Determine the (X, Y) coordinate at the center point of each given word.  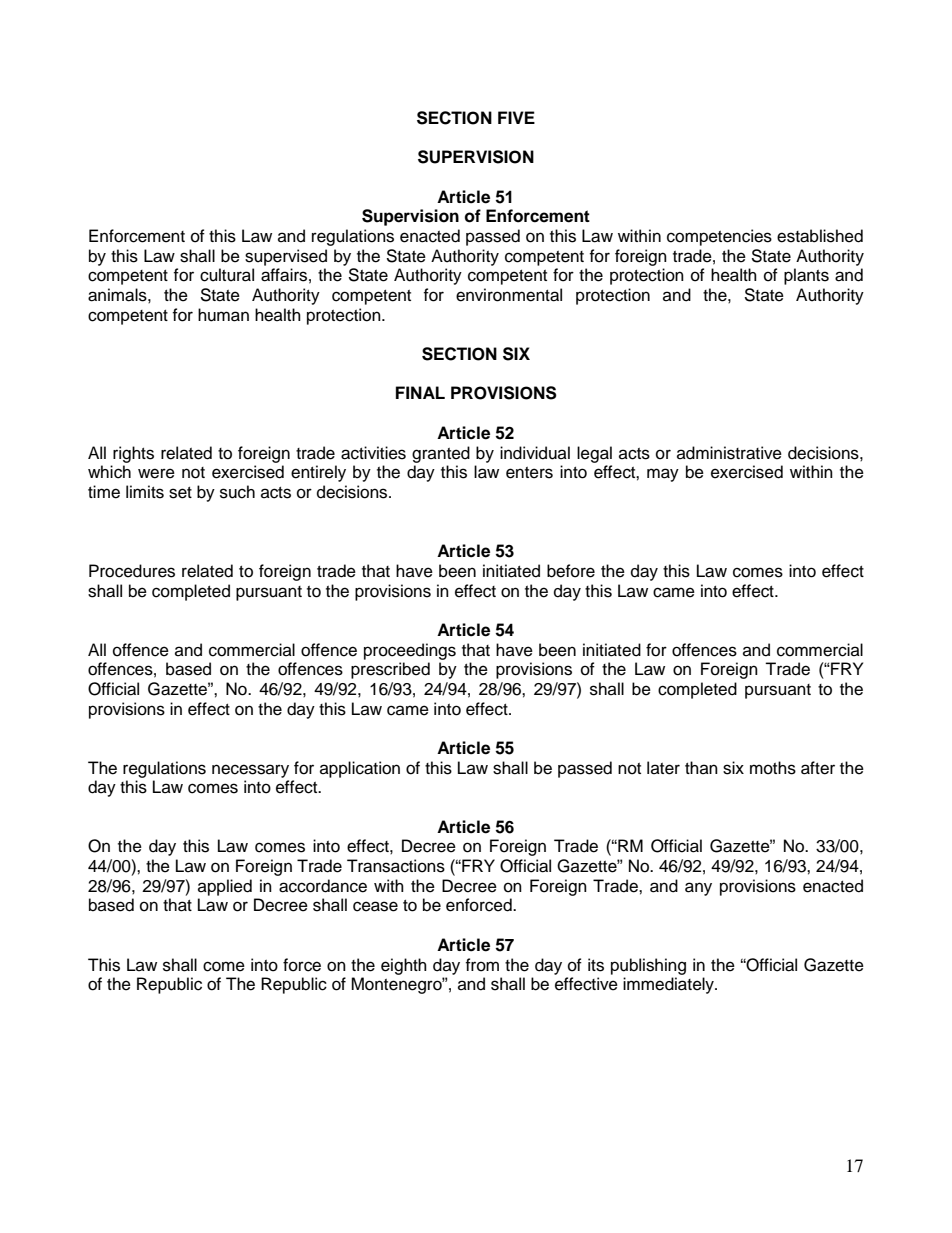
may (663, 475)
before (571, 571)
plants (806, 276)
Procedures (132, 571)
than (701, 767)
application (360, 769)
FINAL (420, 392)
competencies (719, 237)
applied (225, 887)
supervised (286, 257)
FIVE (516, 117)
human (223, 315)
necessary (250, 771)
